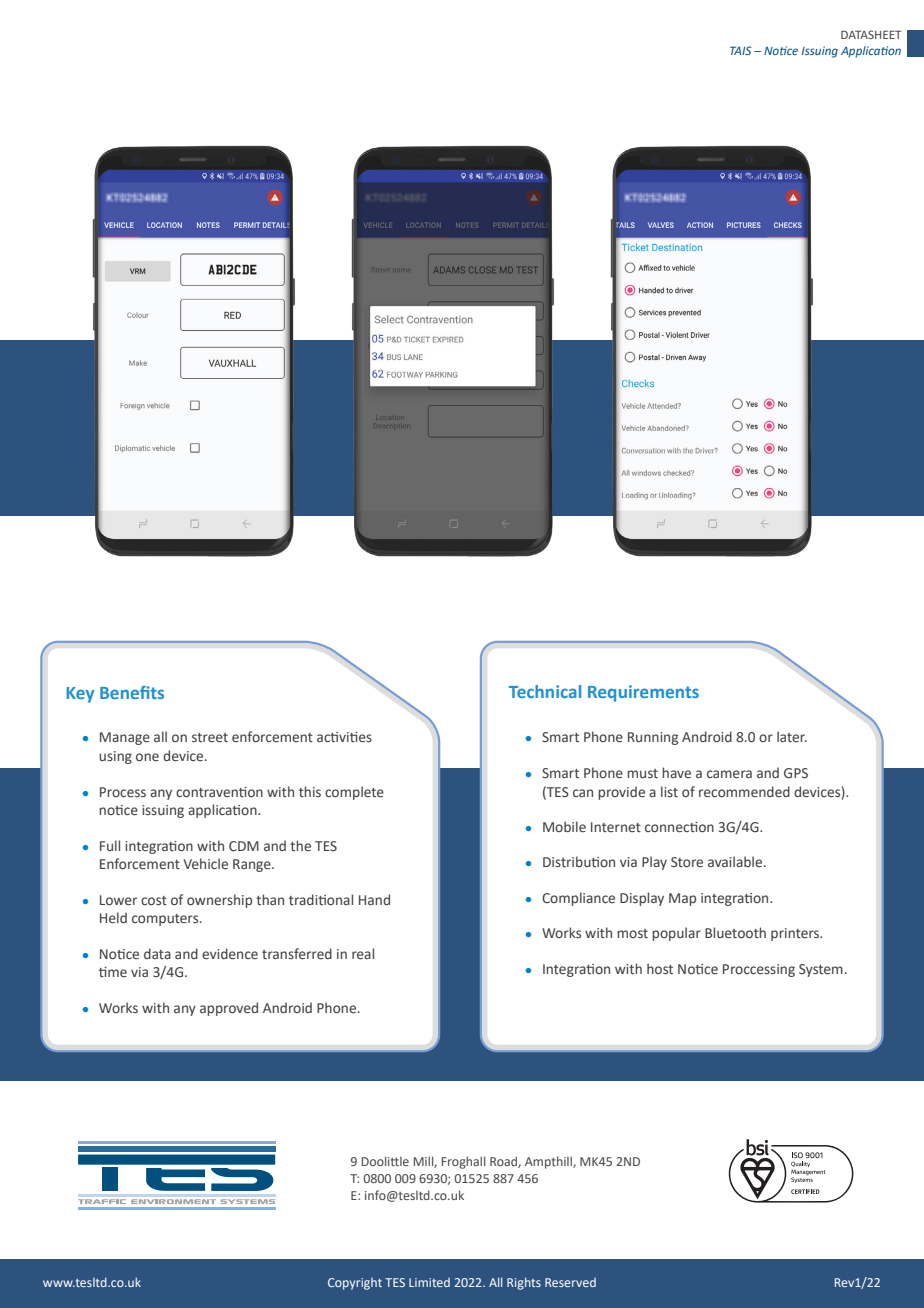 The image size is (924, 1308). Describe the element at coordinates (792, 736) in the screenshot. I see `later` at that location.
